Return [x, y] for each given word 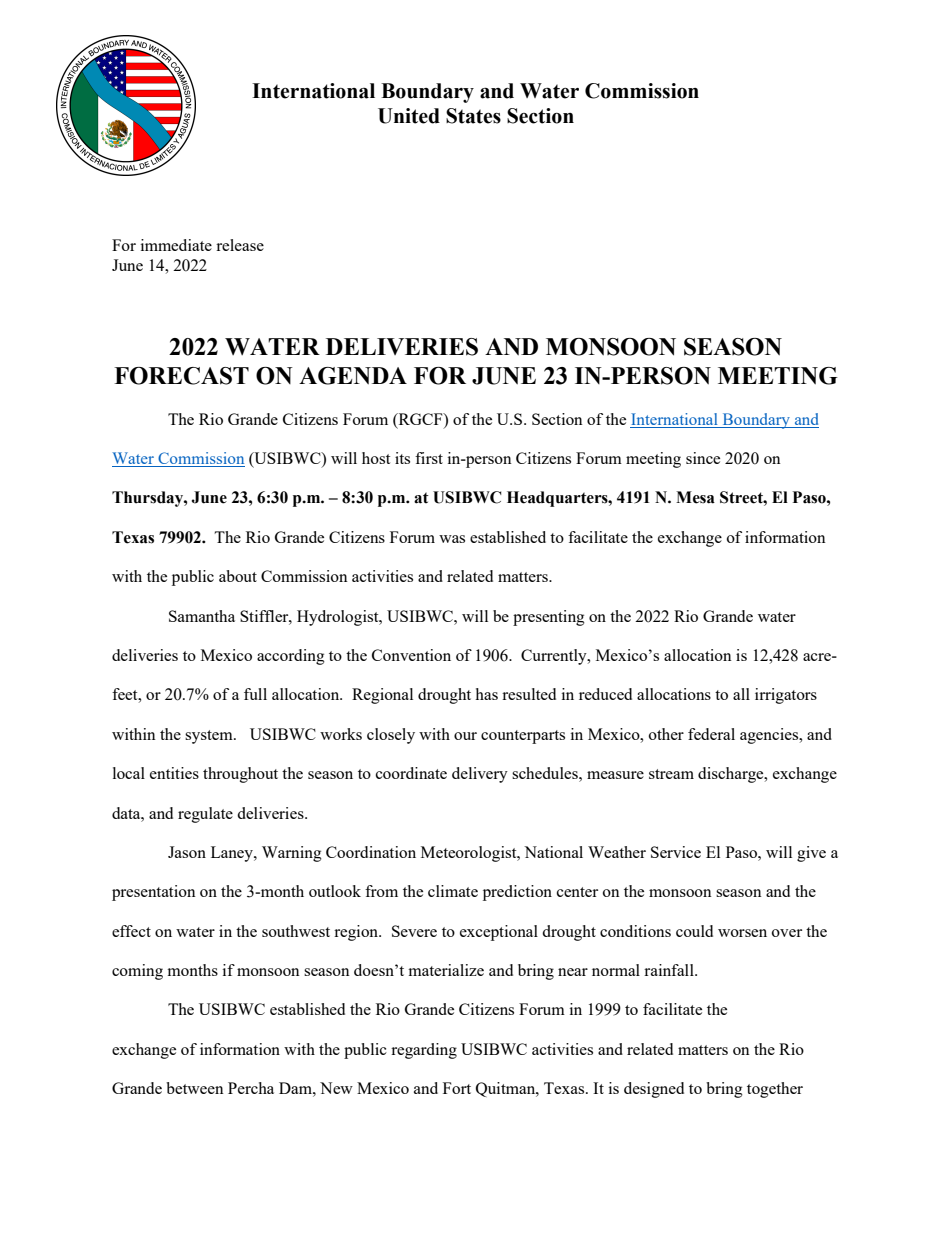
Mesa [695, 497]
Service [676, 852]
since [703, 458]
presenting [549, 618]
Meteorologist [470, 854]
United [409, 116]
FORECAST [181, 376]
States [473, 116]
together [775, 1090]
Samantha [202, 616]
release [240, 245]
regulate [205, 815]
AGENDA [353, 376]
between [195, 1088]
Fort [457, 1088]
